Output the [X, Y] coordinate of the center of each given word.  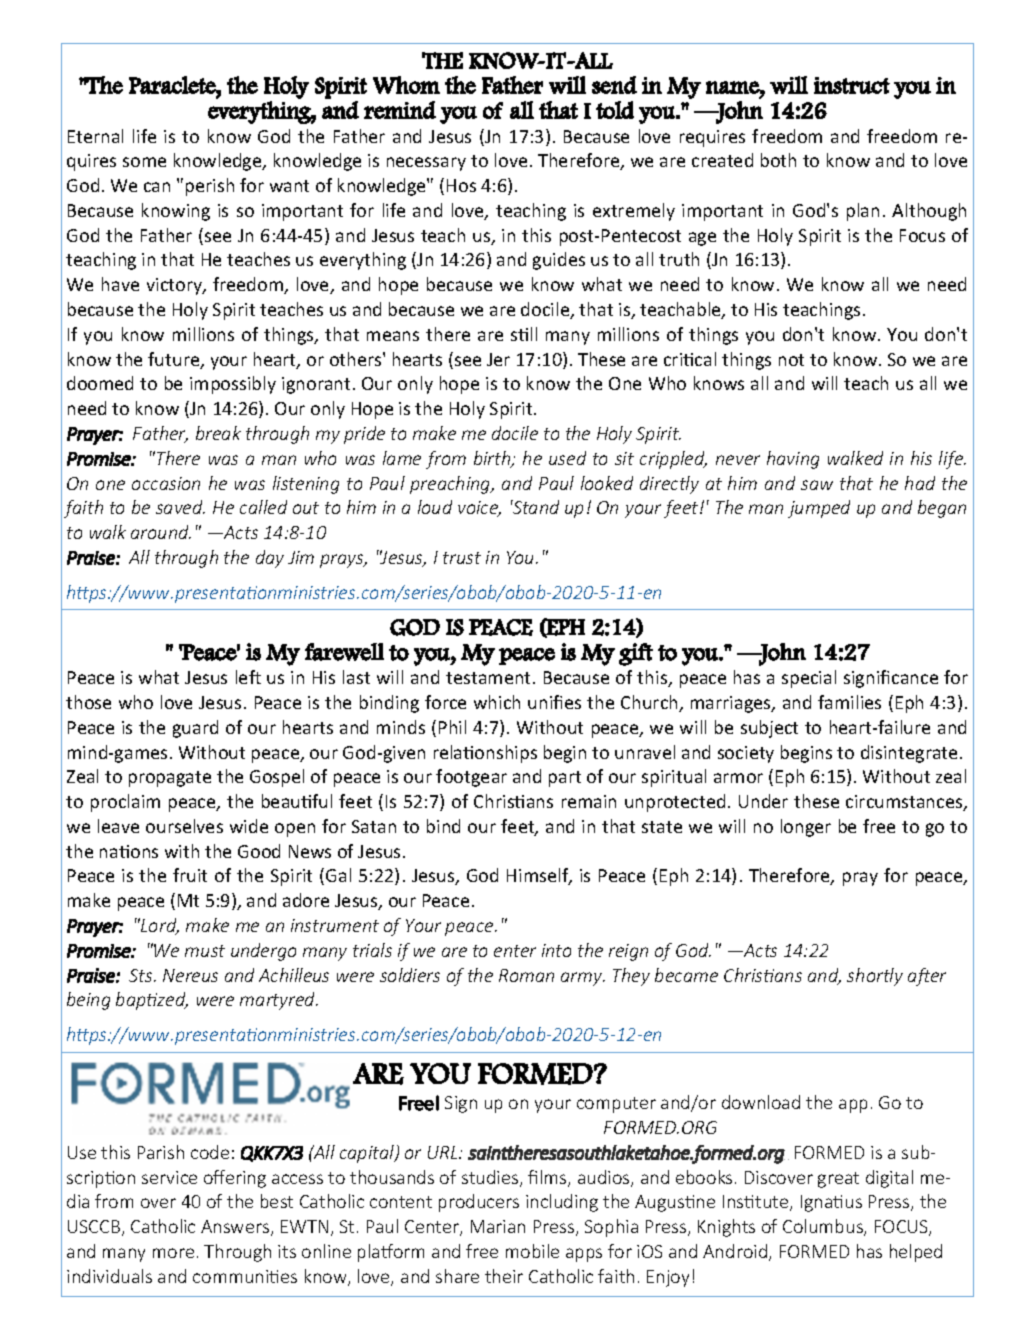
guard [195, 729]
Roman [526, 975]
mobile [532, 1251]
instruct [852, 85]
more [173, 1253]
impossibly [233, 385]
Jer [498, 359]
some [144, 162]
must [205, 951]
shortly [875, 977]
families [849, 702]
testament [490, 678]
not [791, 360]
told [615, 110]
